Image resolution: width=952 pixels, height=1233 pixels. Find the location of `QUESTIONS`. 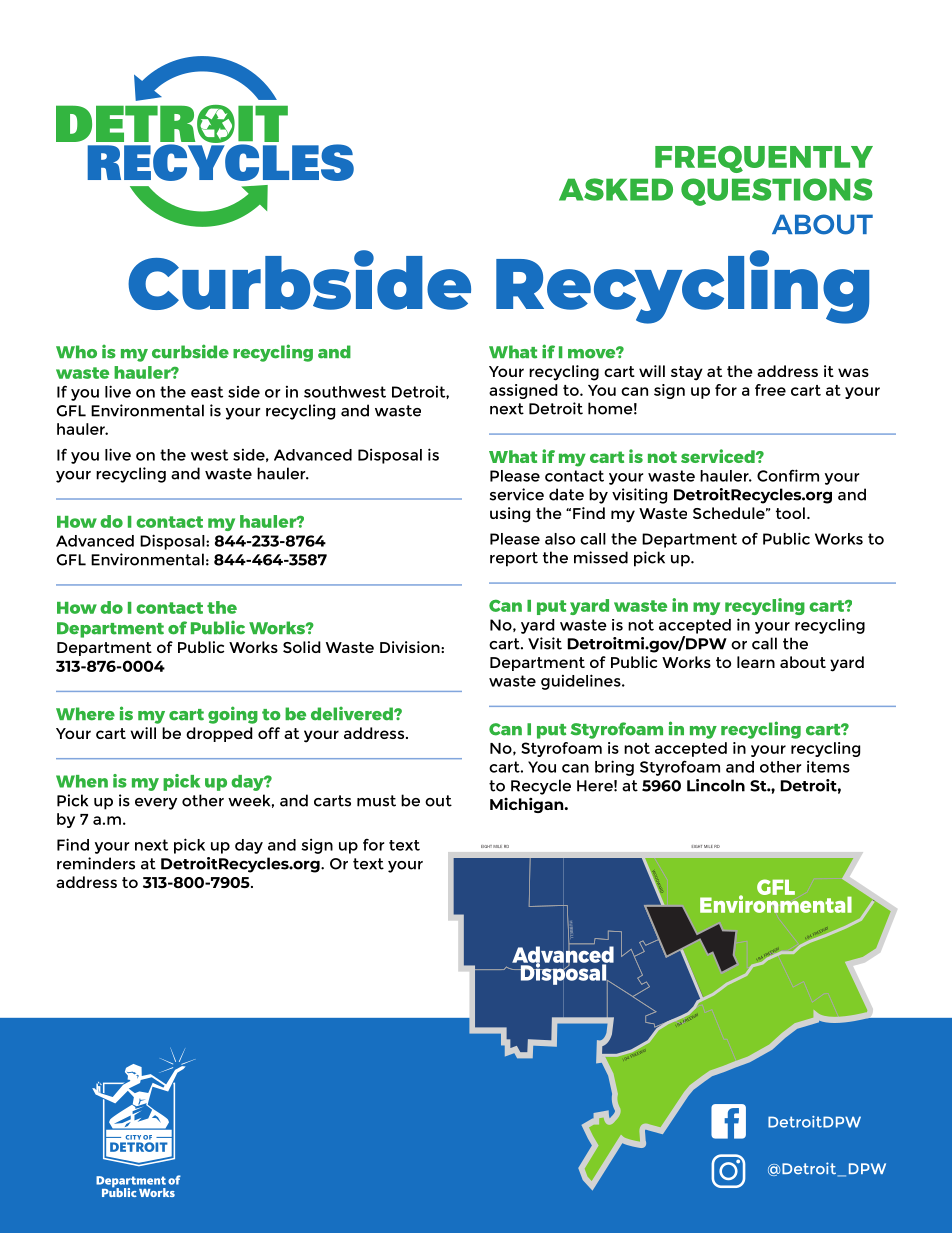

QUESTIONS is located at coordinates (776, 192).
